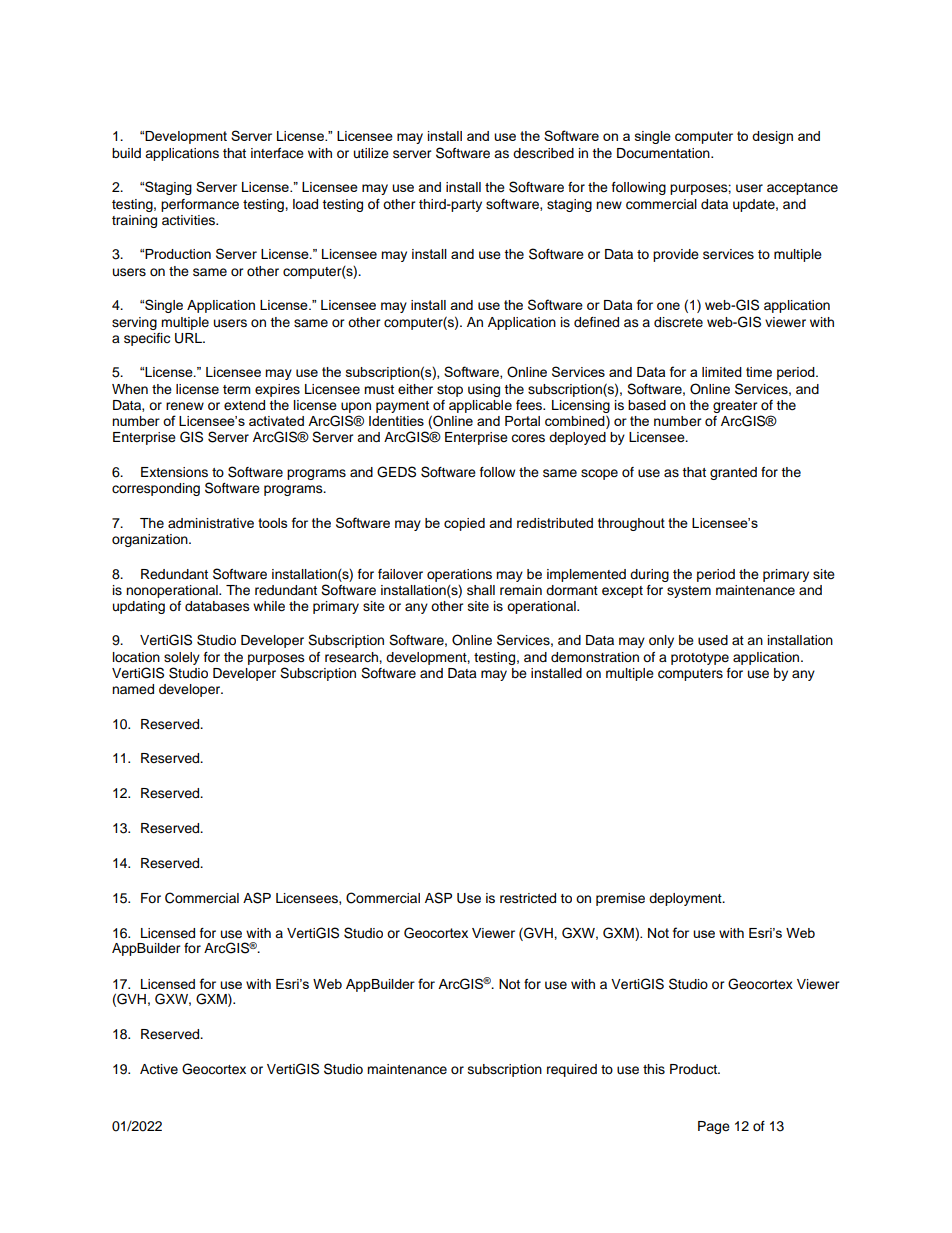  What do you see at coordinates (528, 898) in the image?
I see `restricted` at bounding box center [528, 898].
